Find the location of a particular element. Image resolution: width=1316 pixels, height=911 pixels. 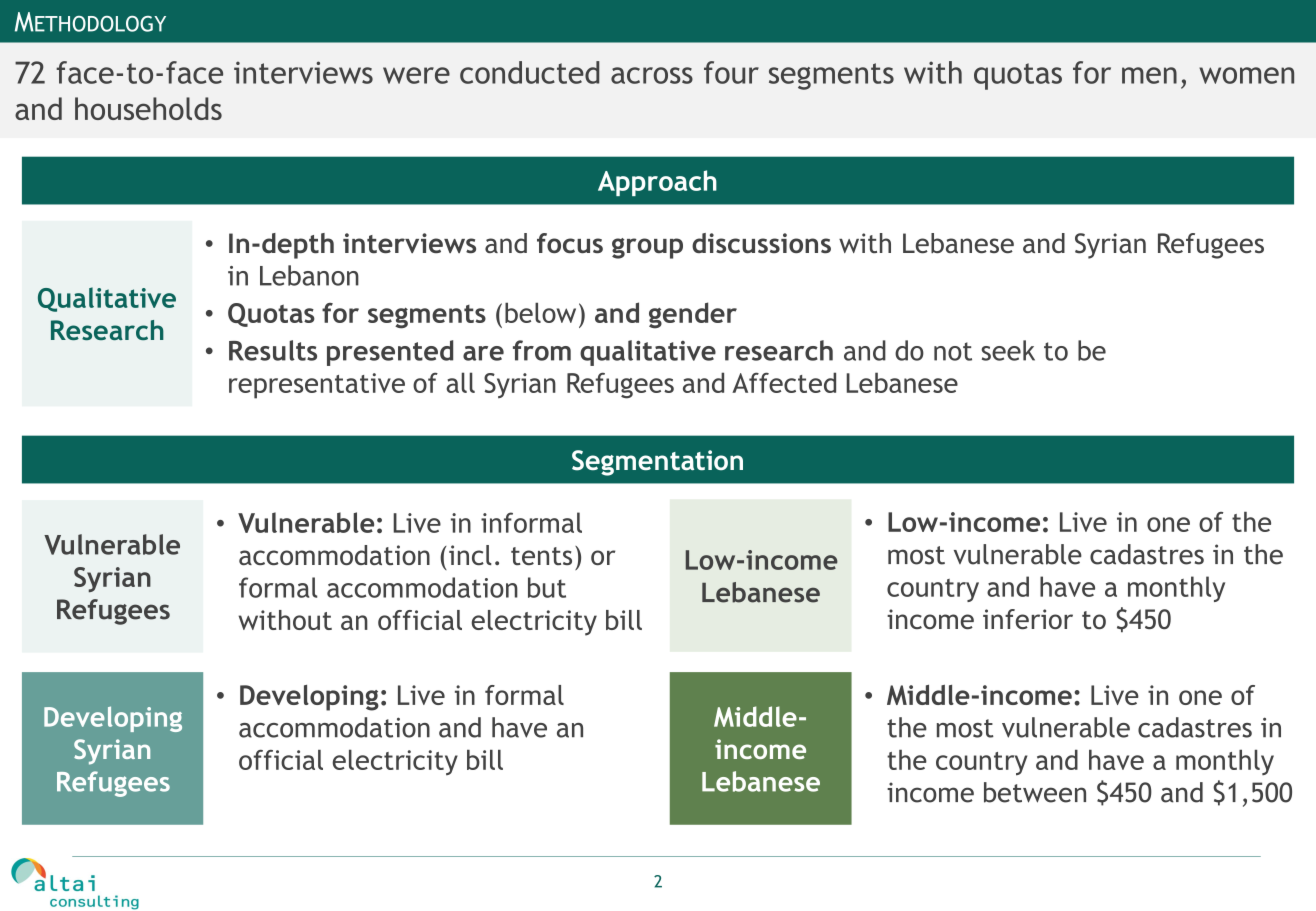

Results is located at coordinates (273, 350).
